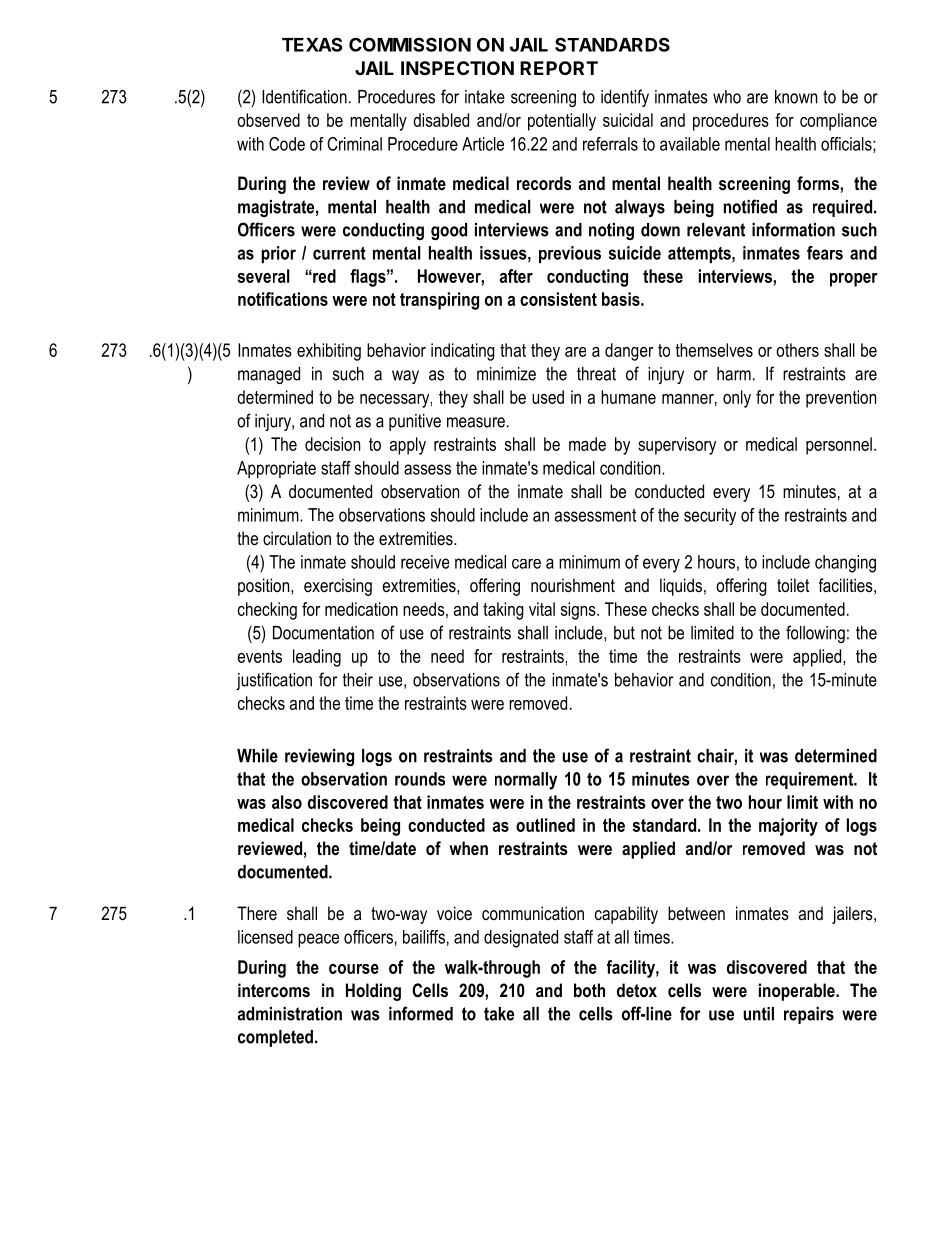  What do you see at coordinates (304, 96) in the image?
I see `Identification` at bounding box center [304, 96].
